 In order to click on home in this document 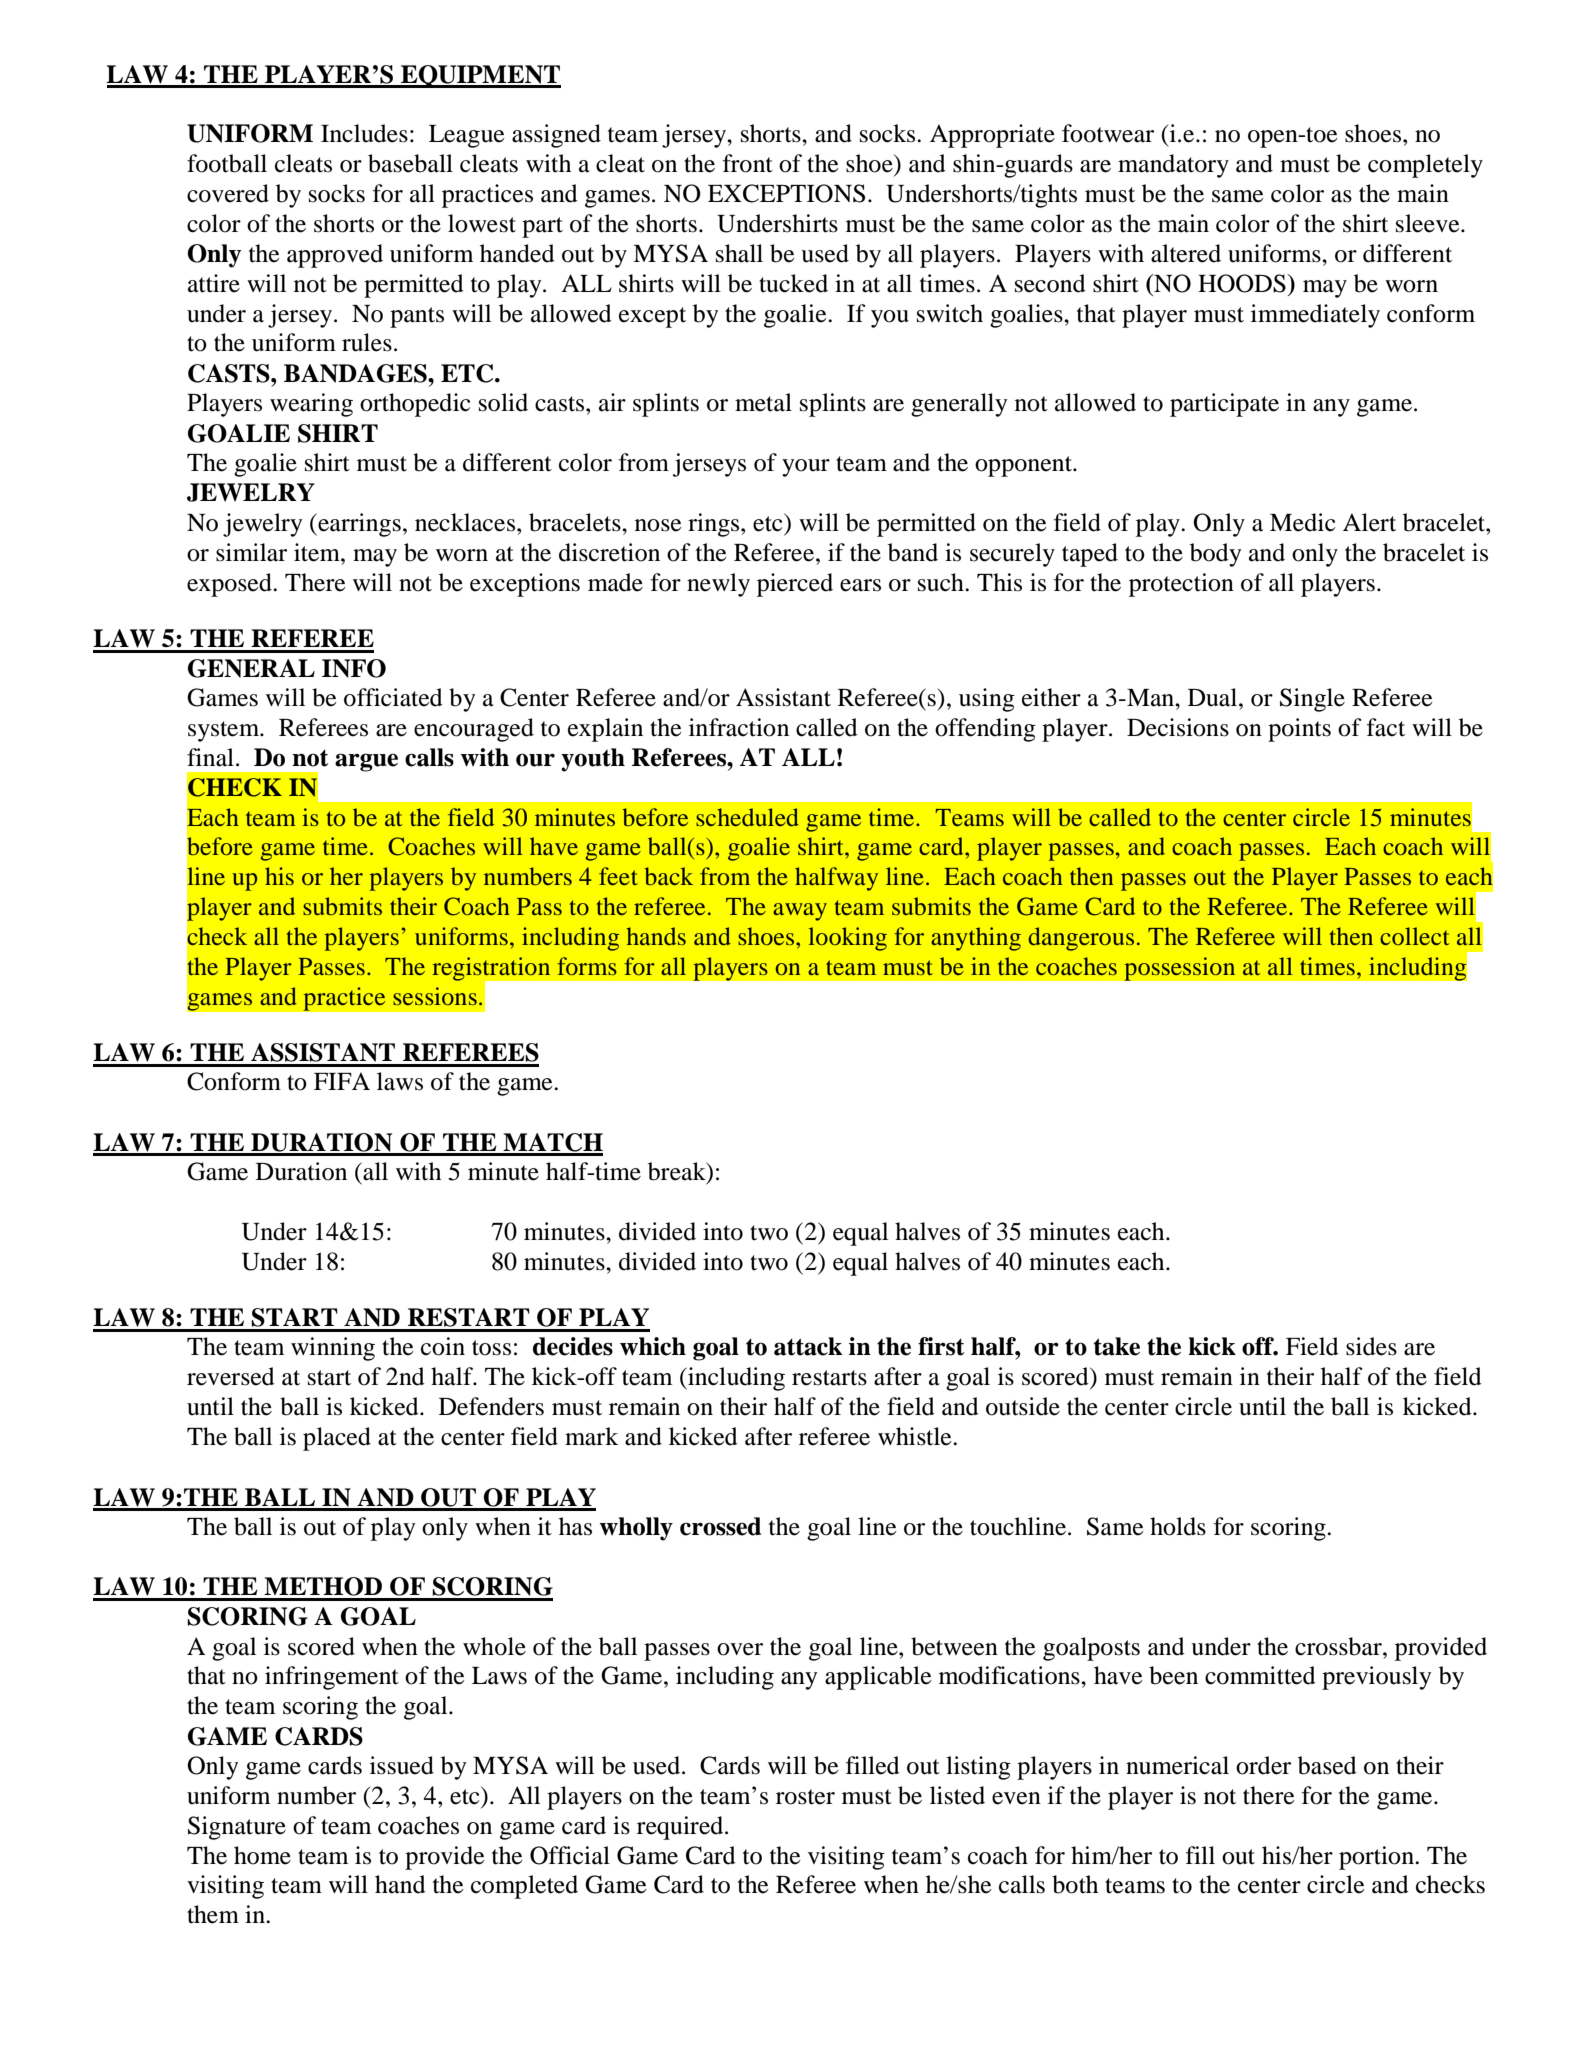, I will do `click(262, 1855)`.
